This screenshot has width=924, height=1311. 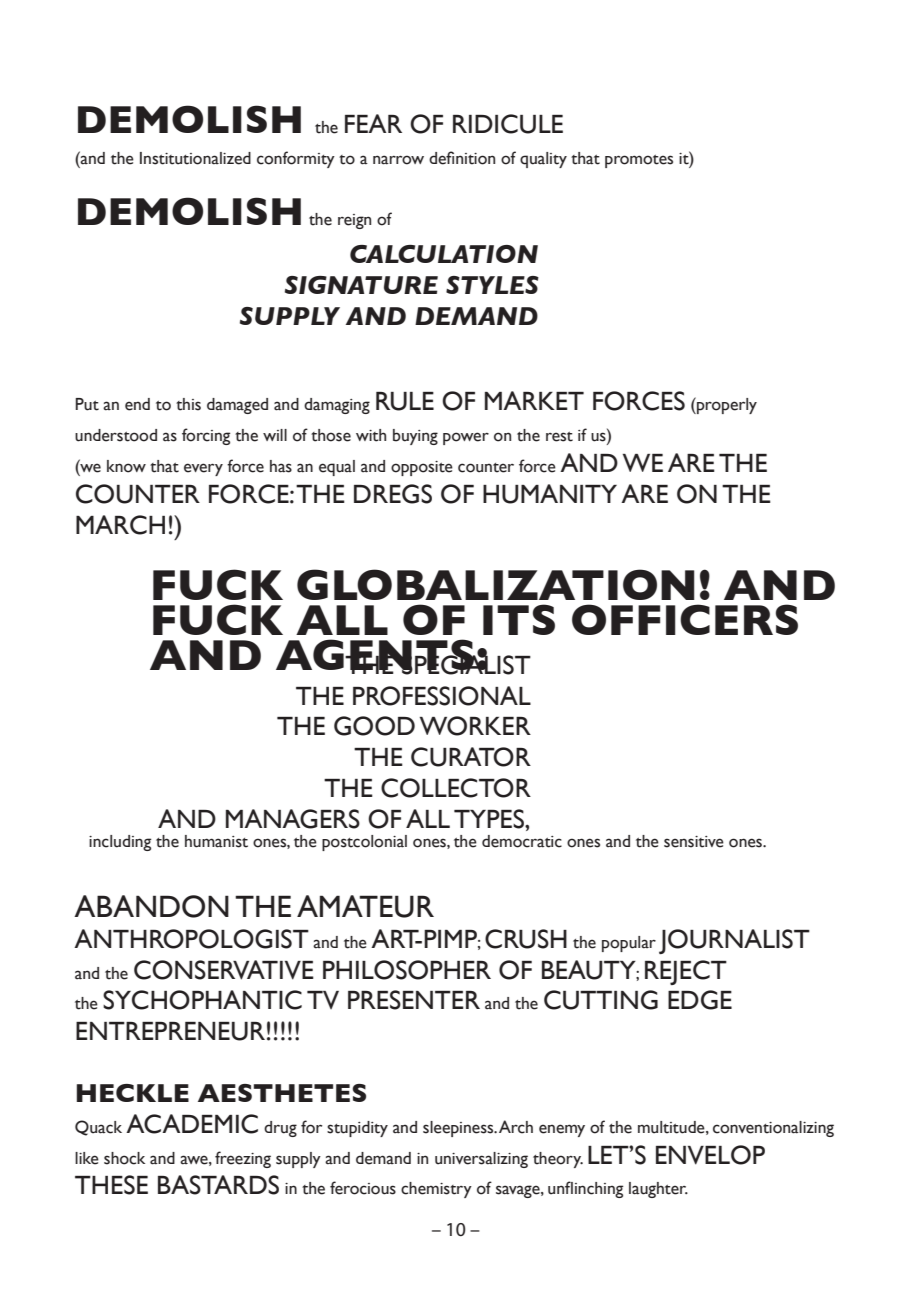 What do you see at coordinates (639, 161) in the screenshot?
I see `promotes` at bounding box center [639, 161].
